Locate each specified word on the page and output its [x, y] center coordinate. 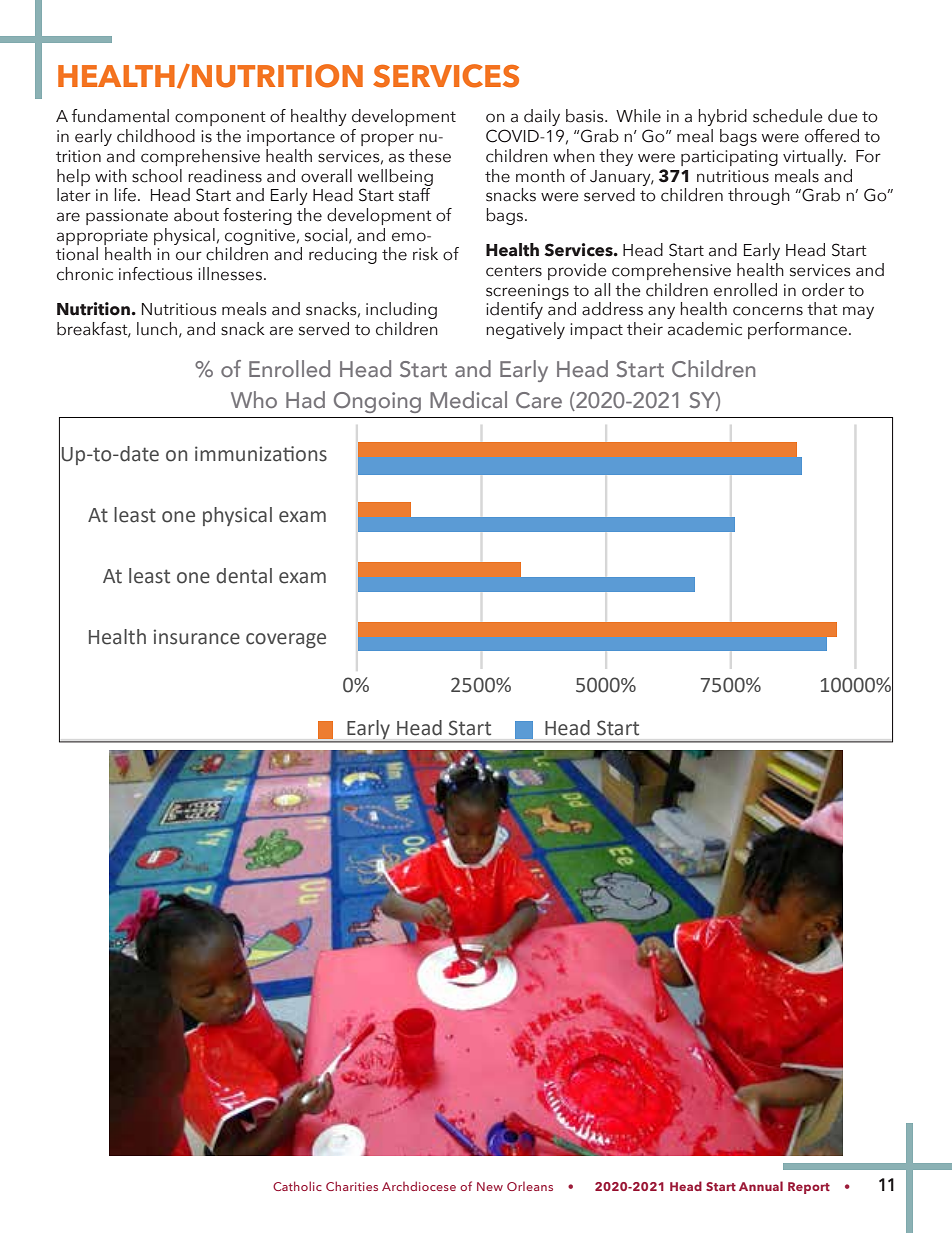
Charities [352, 1186]
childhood [156, 136]
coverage [286, 640]
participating [729, 158]
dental [244, 576]
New [490, 1186]
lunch [157, 329]
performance [797, 330]
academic [705, 329]
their [645, 329]
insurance [197, 637]
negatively [525, 330]
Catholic [297, 1186]
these [430, 156]
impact [596, 331]
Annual [761, 1186]
